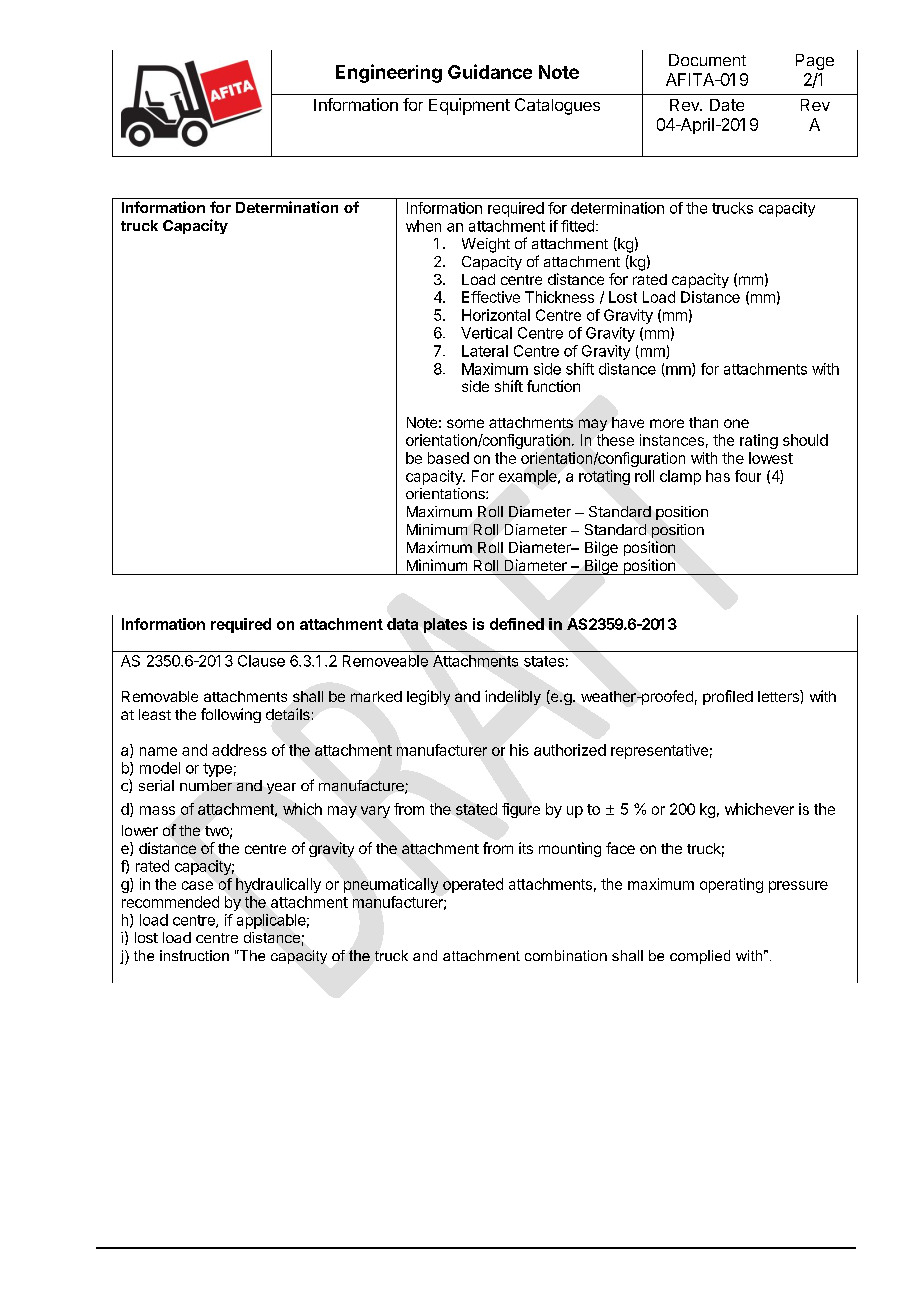  I want to click on based, so click(448, 458).
